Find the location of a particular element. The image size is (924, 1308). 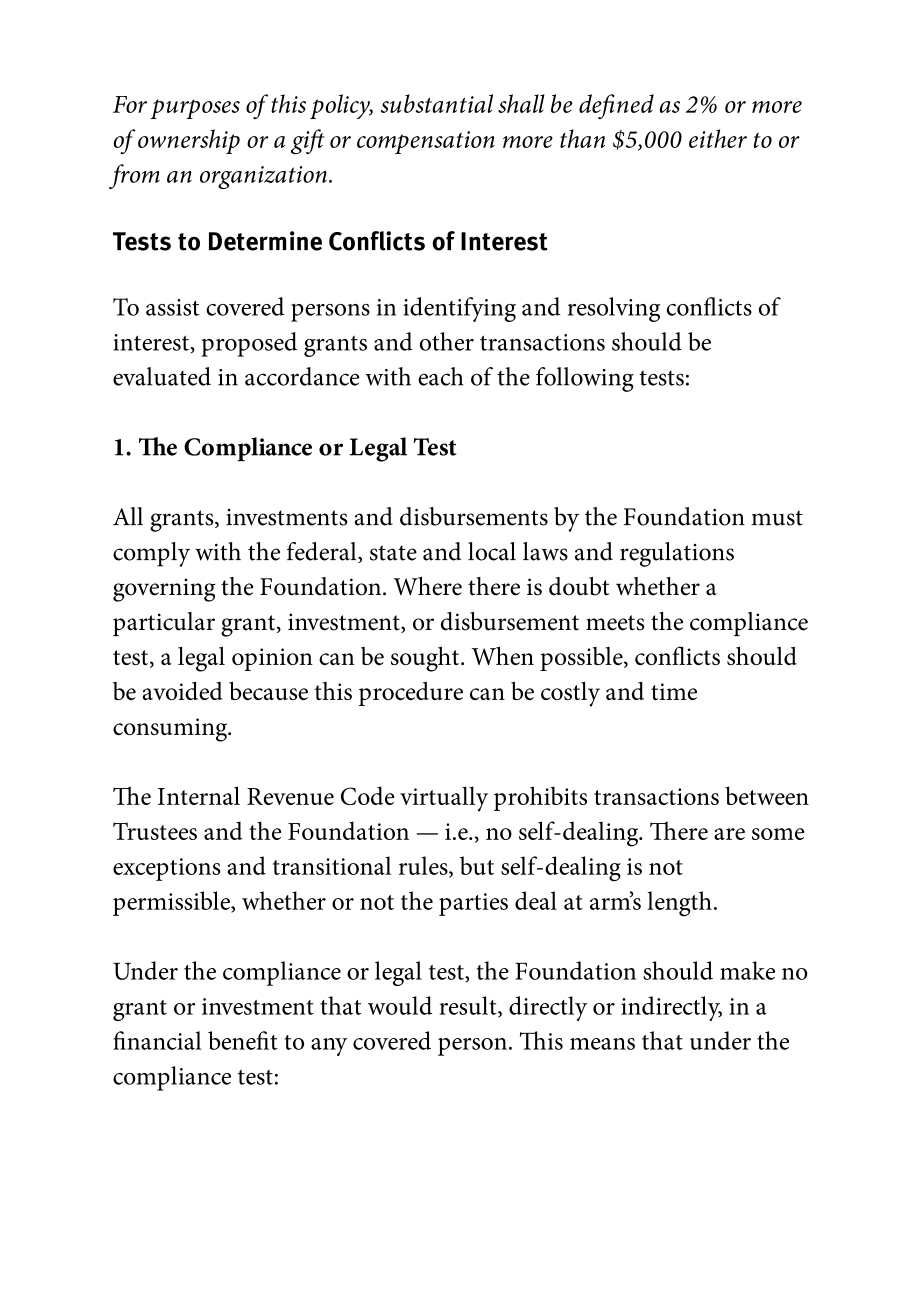

time is located at coordinates (674, 691).
